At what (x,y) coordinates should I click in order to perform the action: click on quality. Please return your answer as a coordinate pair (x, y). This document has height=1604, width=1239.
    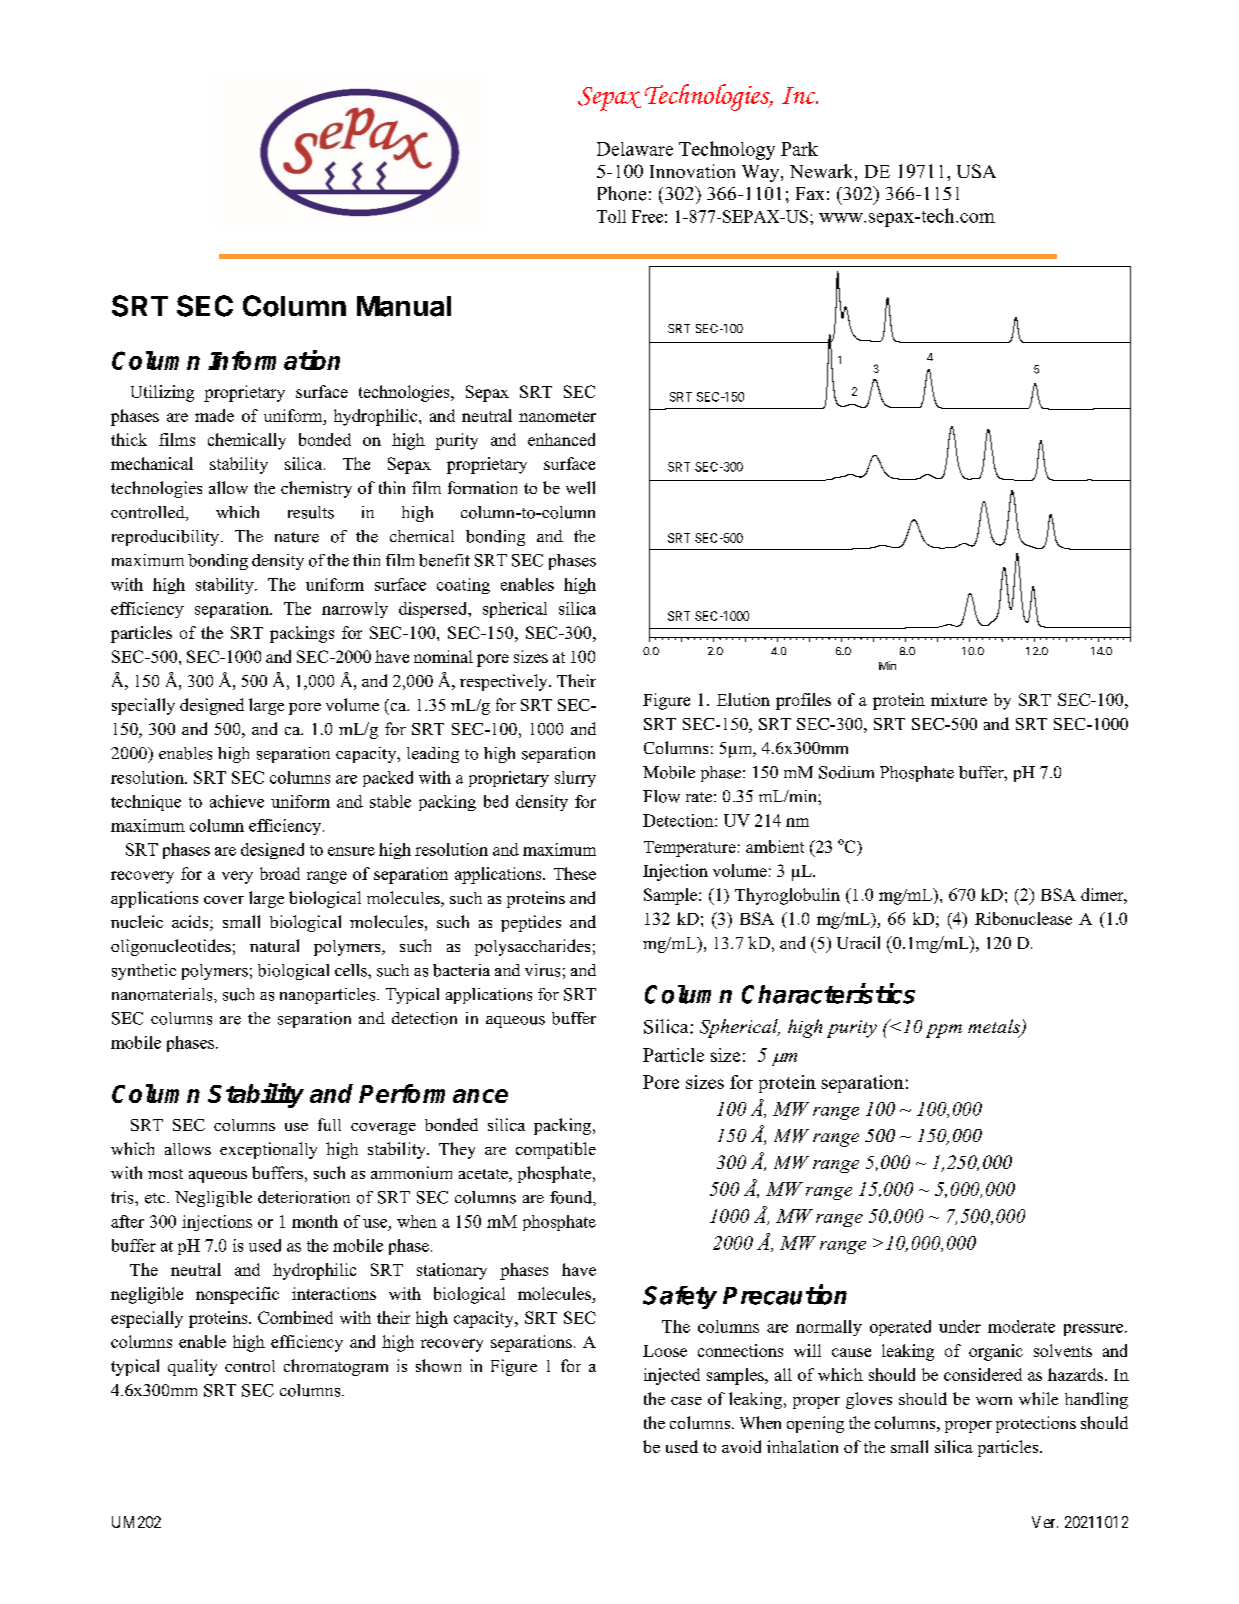
    Looking at the image, I should click on (192, 1367).
